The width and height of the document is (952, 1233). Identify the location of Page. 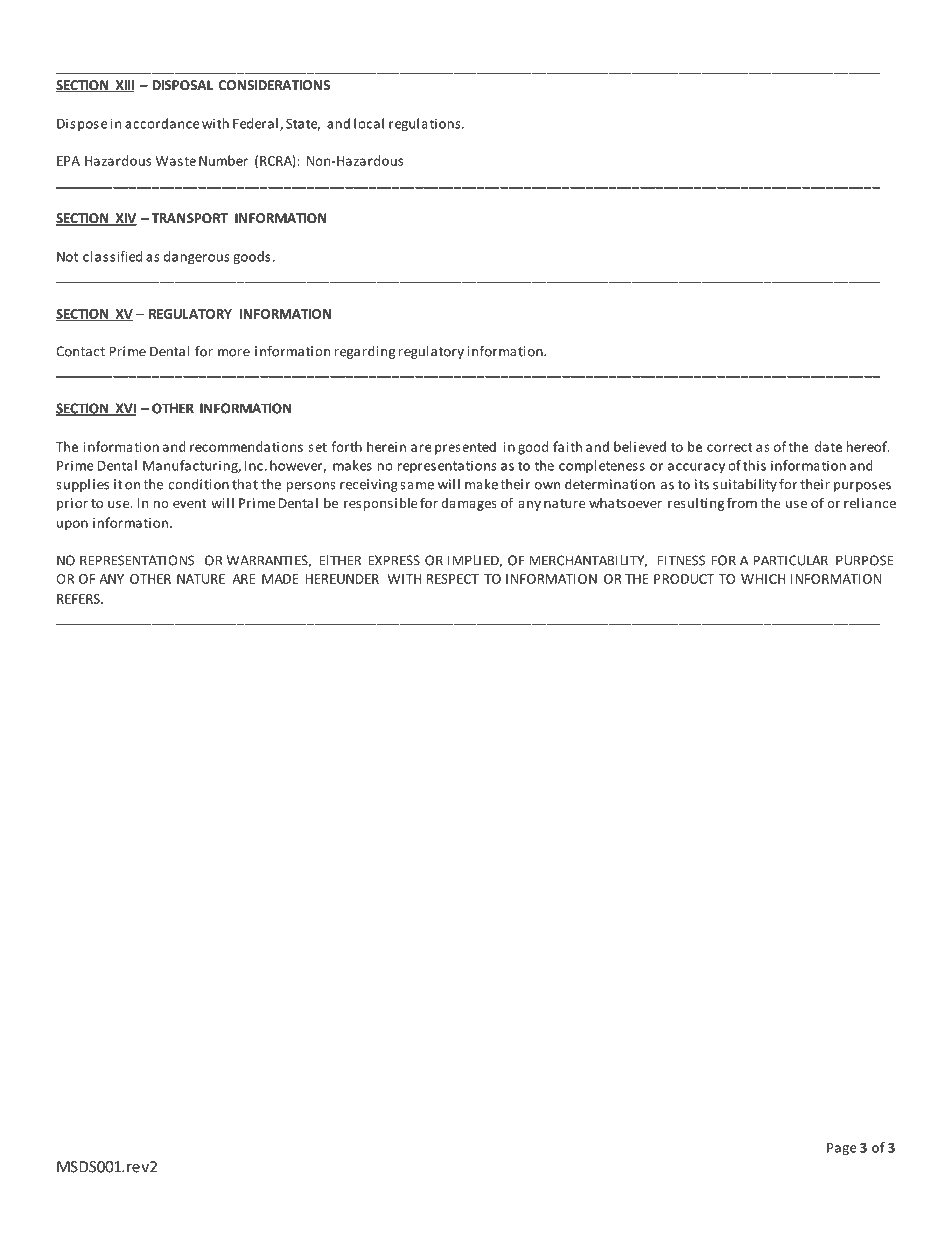
(841, 1149).
